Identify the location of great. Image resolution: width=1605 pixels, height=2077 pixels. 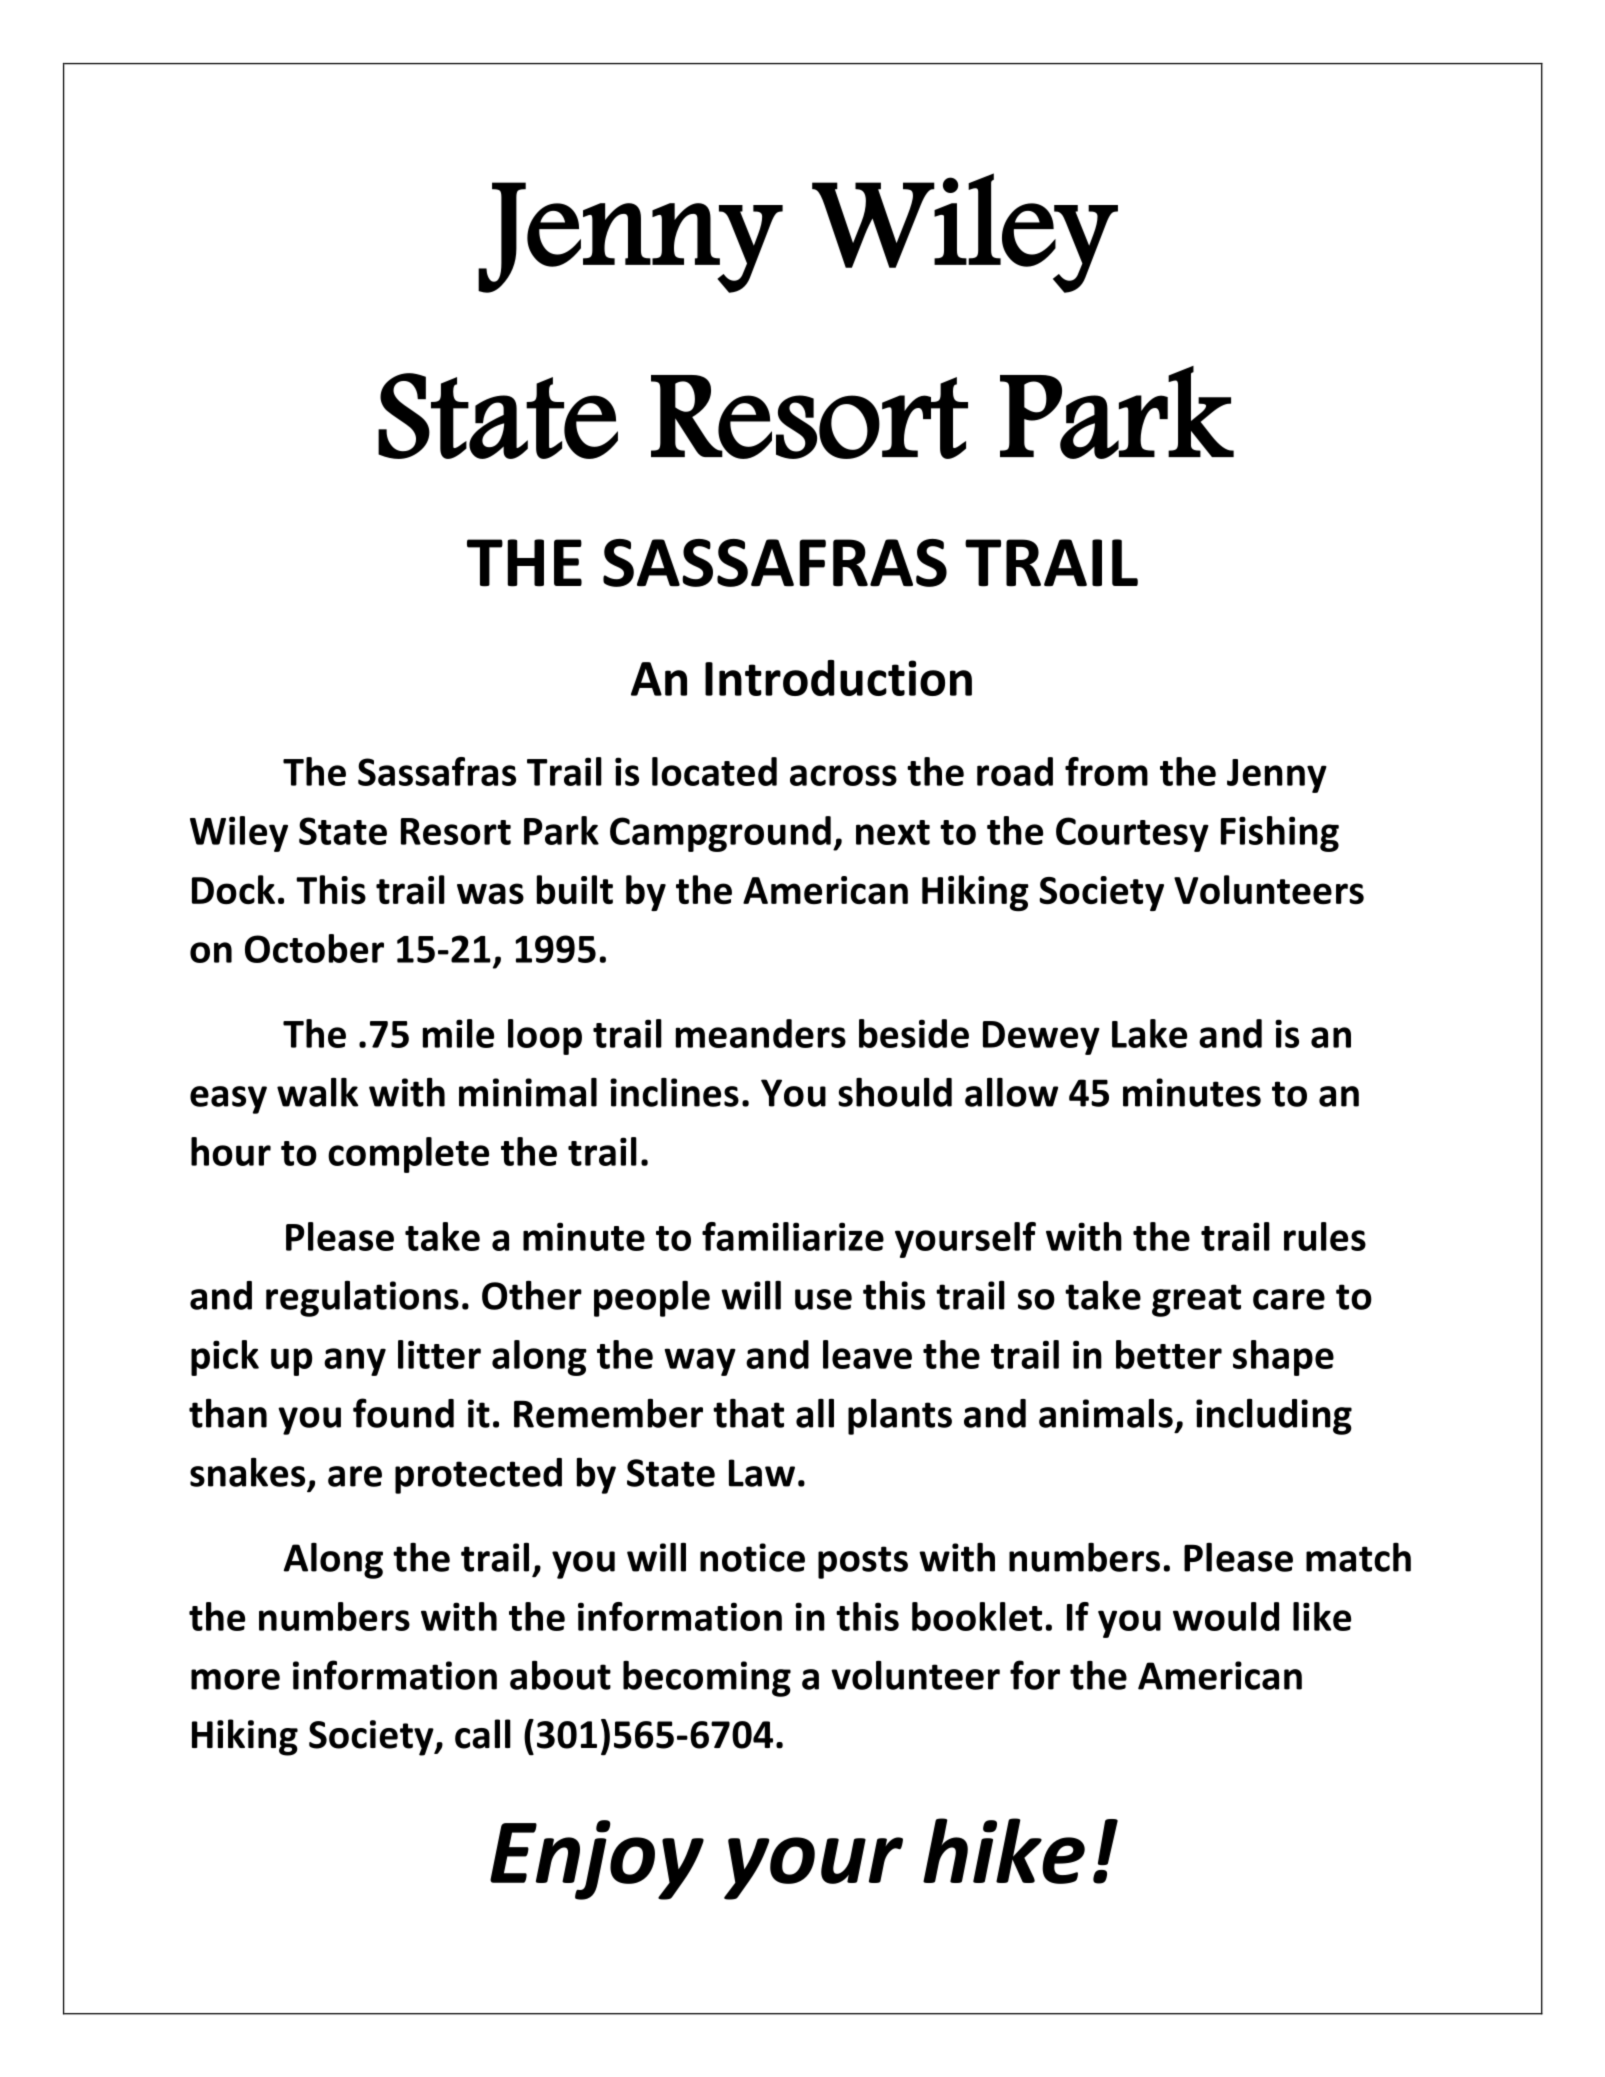
(1196, 1300).
